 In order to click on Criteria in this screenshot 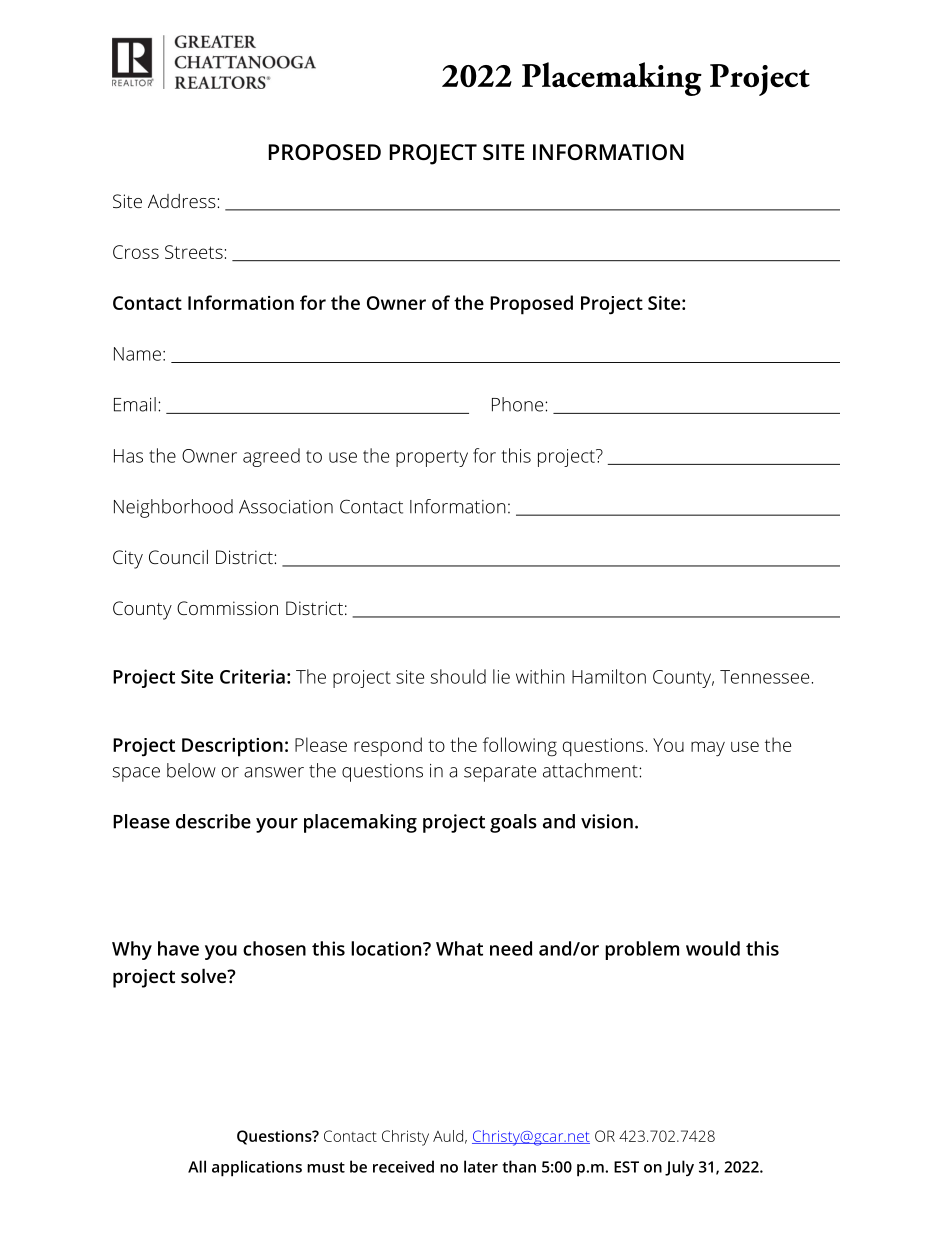, I will do `click(252, 676)`.
